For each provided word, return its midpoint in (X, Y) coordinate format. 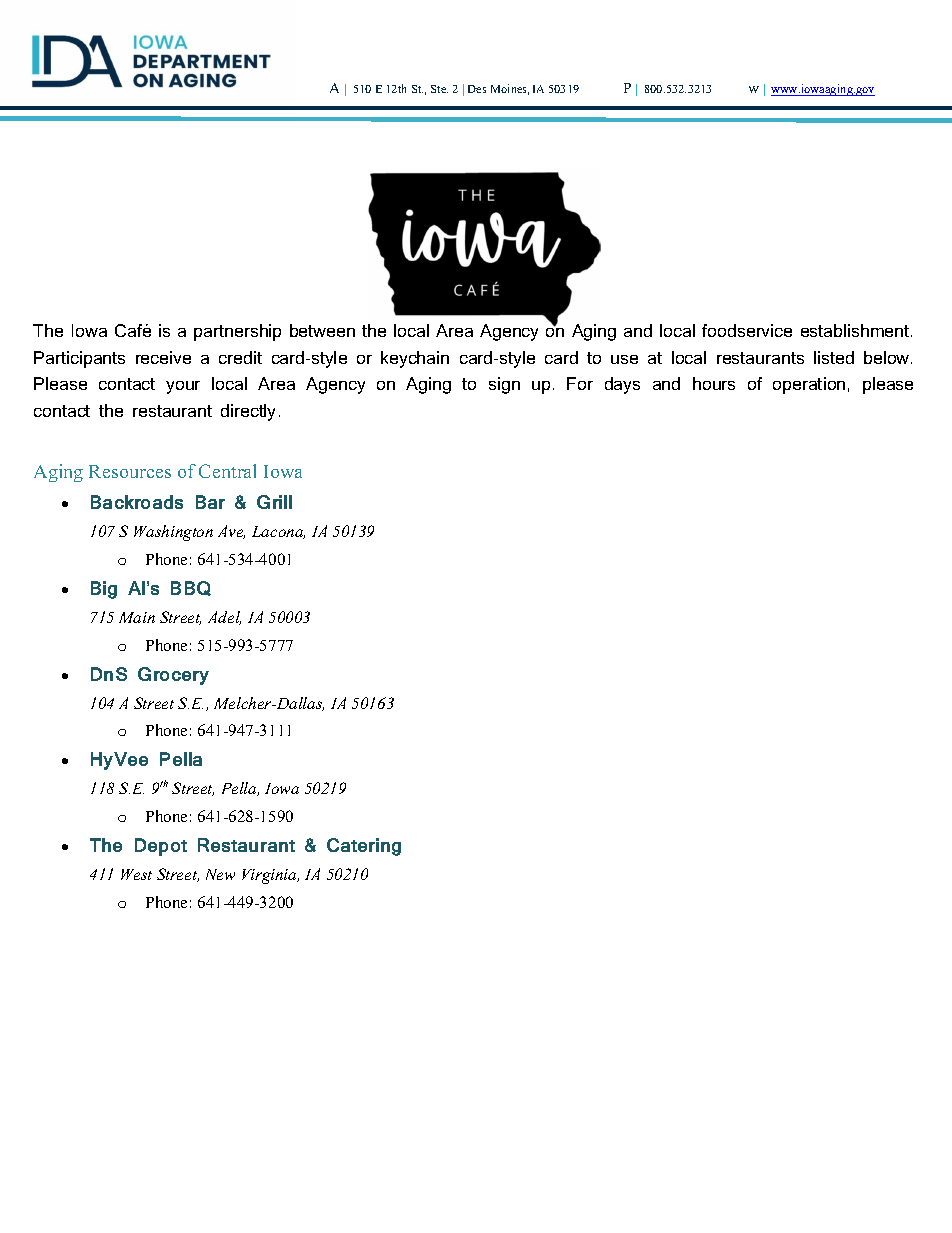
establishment (856, 330)
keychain (415, 359)
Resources (130, 471)
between (322, 330)
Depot (161, 847)
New (220, 874)
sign (504, 385)
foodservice (747, 330)
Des (477, 89)
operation (809, 385)
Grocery (173, 676)
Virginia (270, 876)
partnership (237, 332)
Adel (224, 618)
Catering (364, 847)
